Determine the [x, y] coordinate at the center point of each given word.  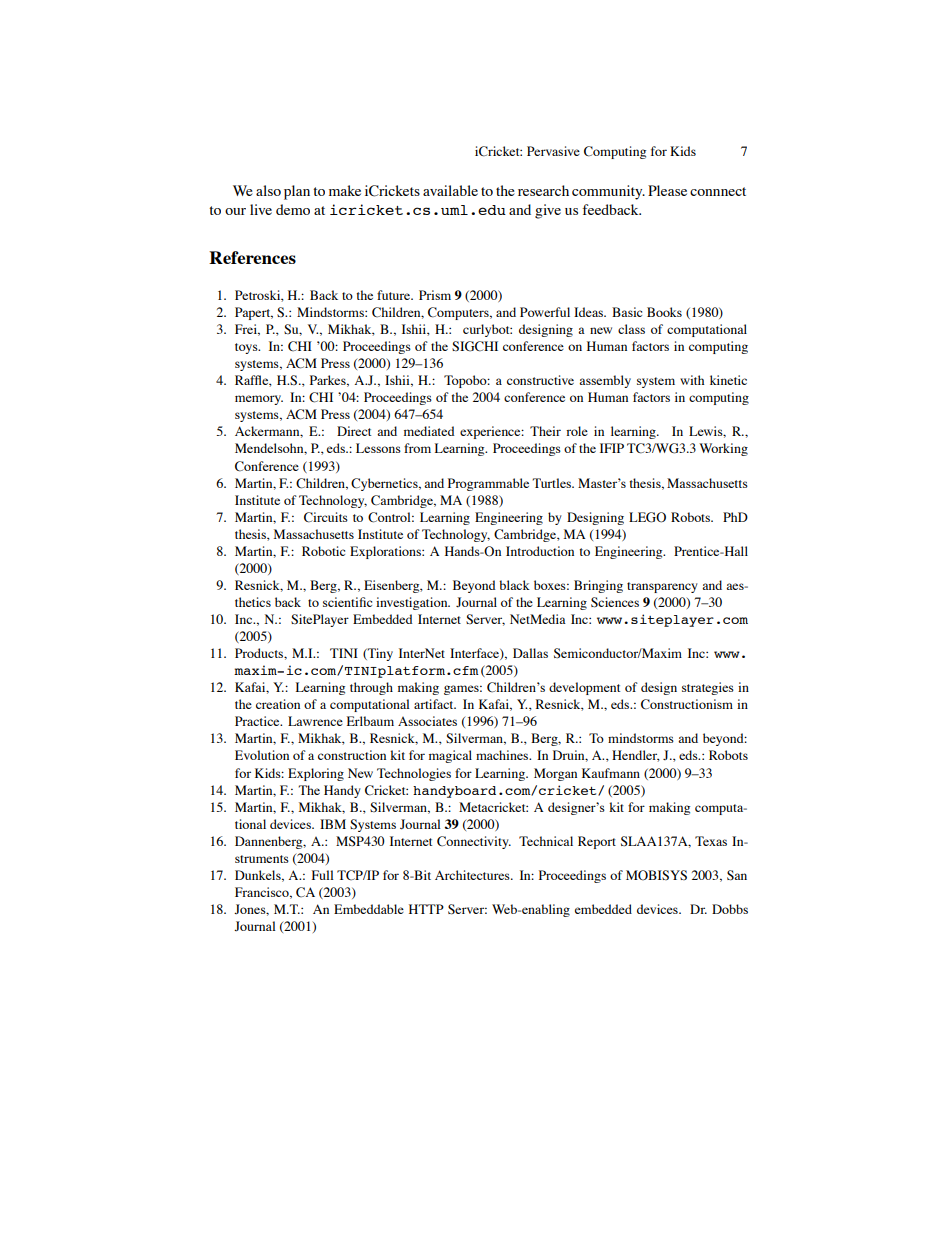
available [450, 190]
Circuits [326, 517]
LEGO [647, 517]
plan [297, 192]
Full [323, 875]
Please [667, 190]
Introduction [540, 551]
